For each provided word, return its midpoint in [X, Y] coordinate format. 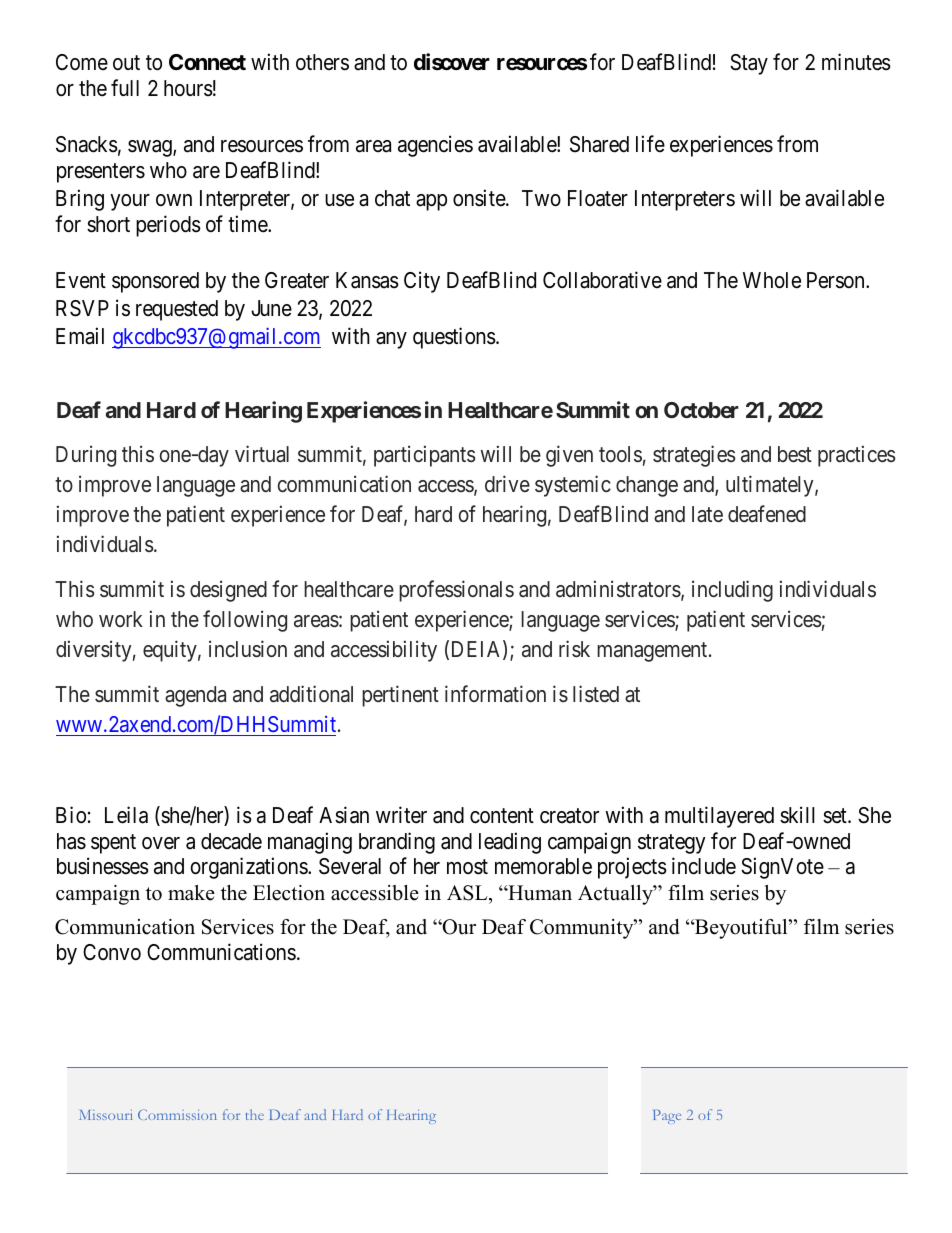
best [795, 454]
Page [667, 1117]
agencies [435, 146]
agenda [195, 696]
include [704, 866]
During [86, 456]
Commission [177, 1114]
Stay [749, 64]
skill [797, 815]
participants [425, 456]
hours [188, 88]
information [495, 694]
